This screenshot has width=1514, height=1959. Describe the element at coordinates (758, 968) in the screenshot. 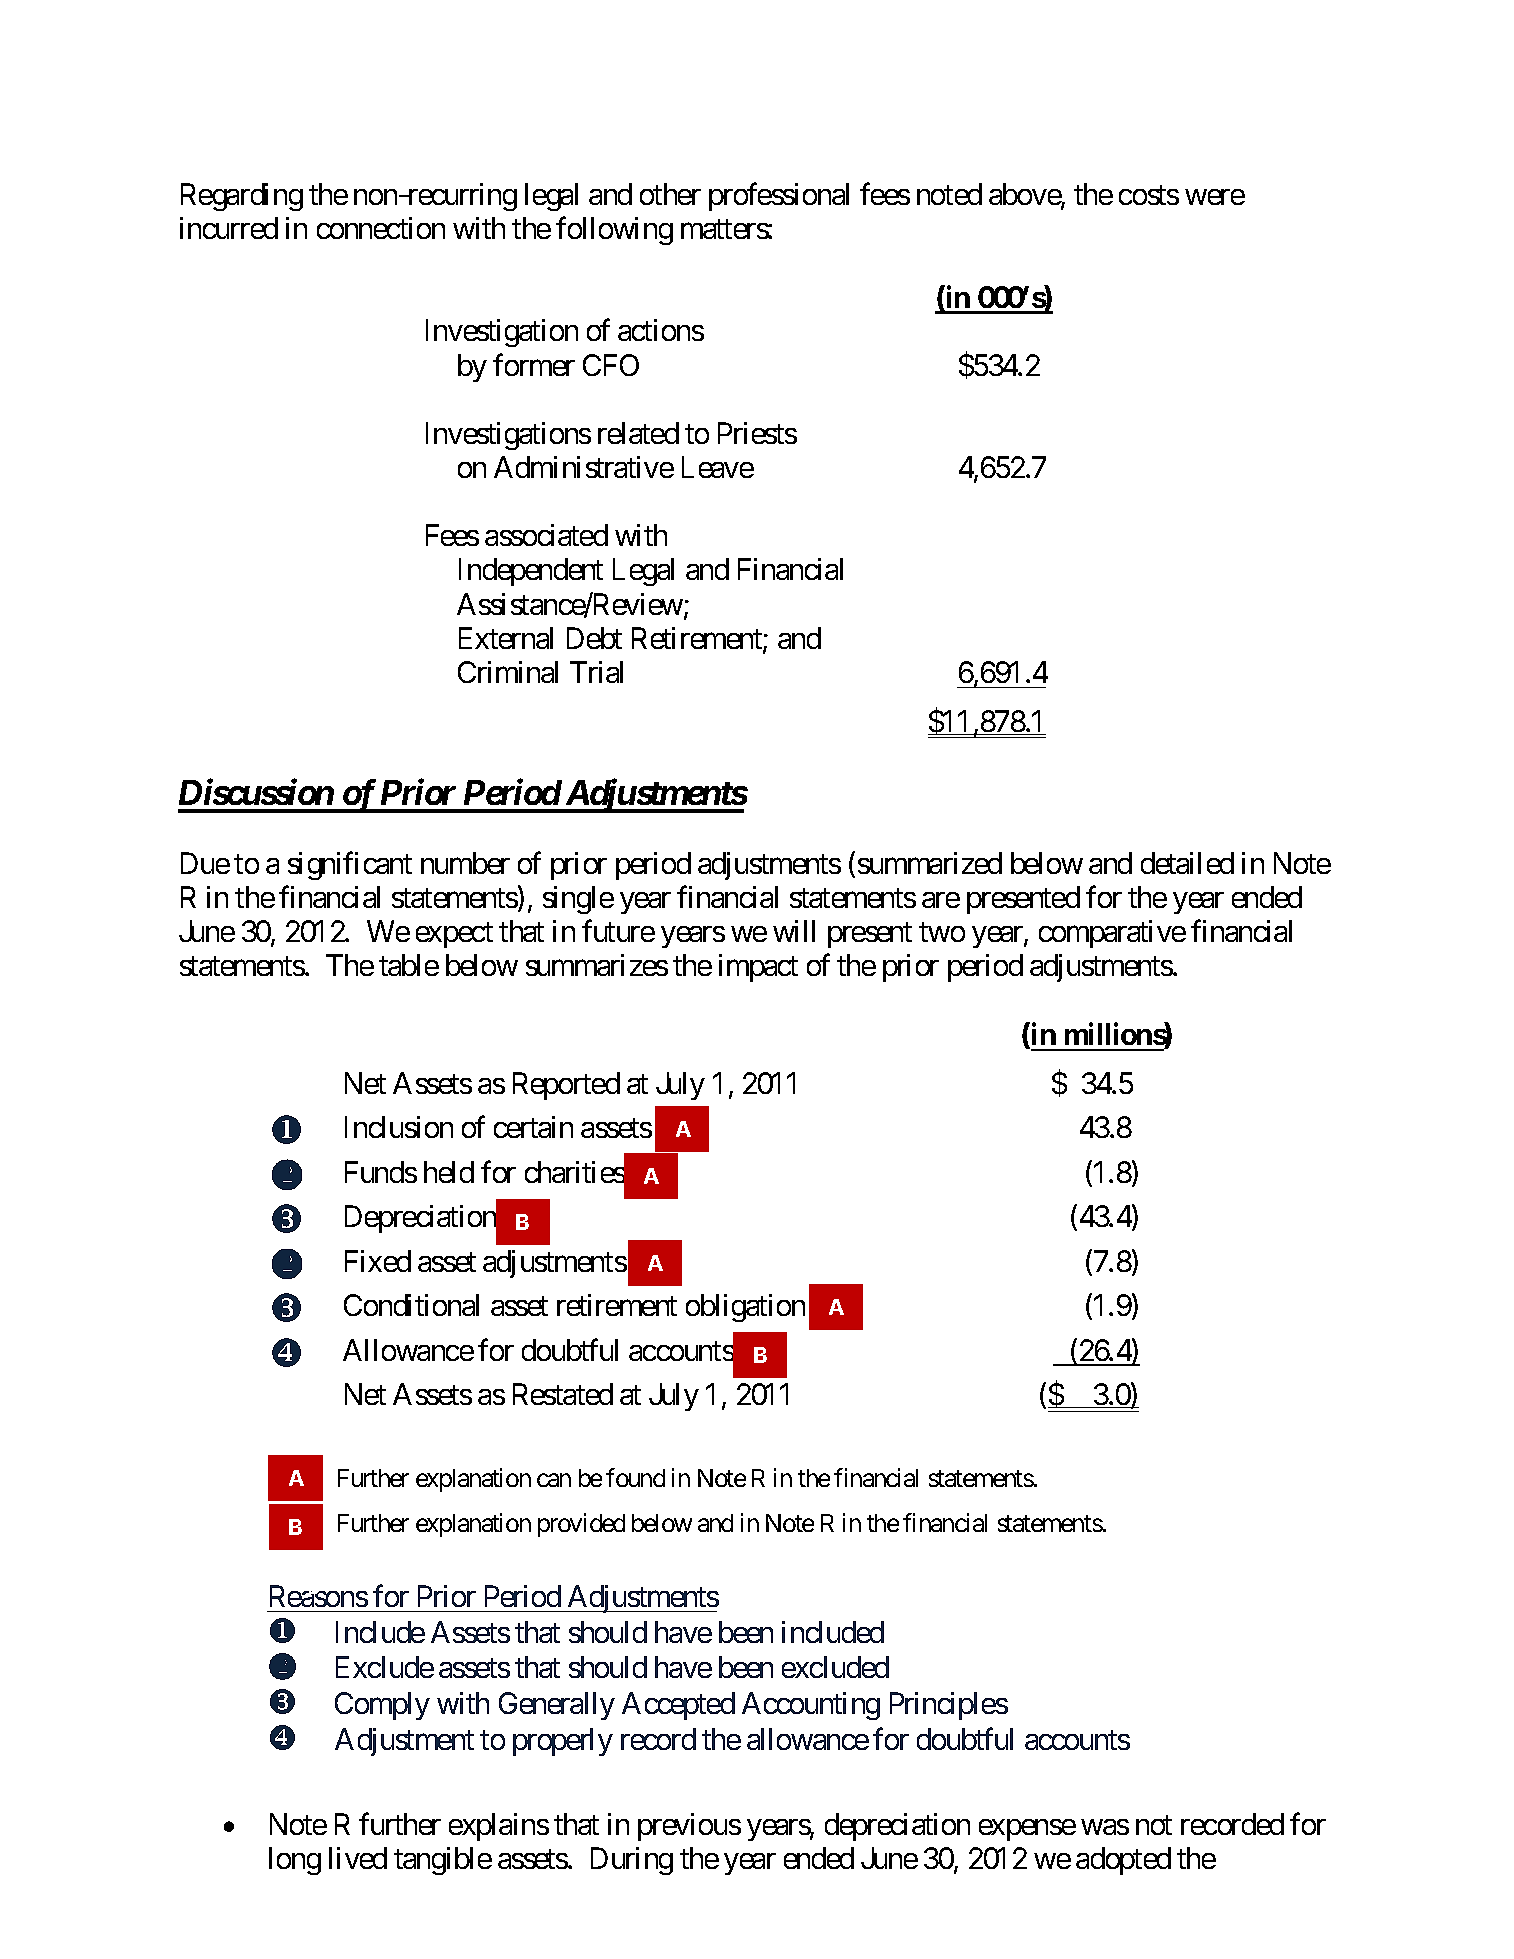

I see `impact` at that location.
